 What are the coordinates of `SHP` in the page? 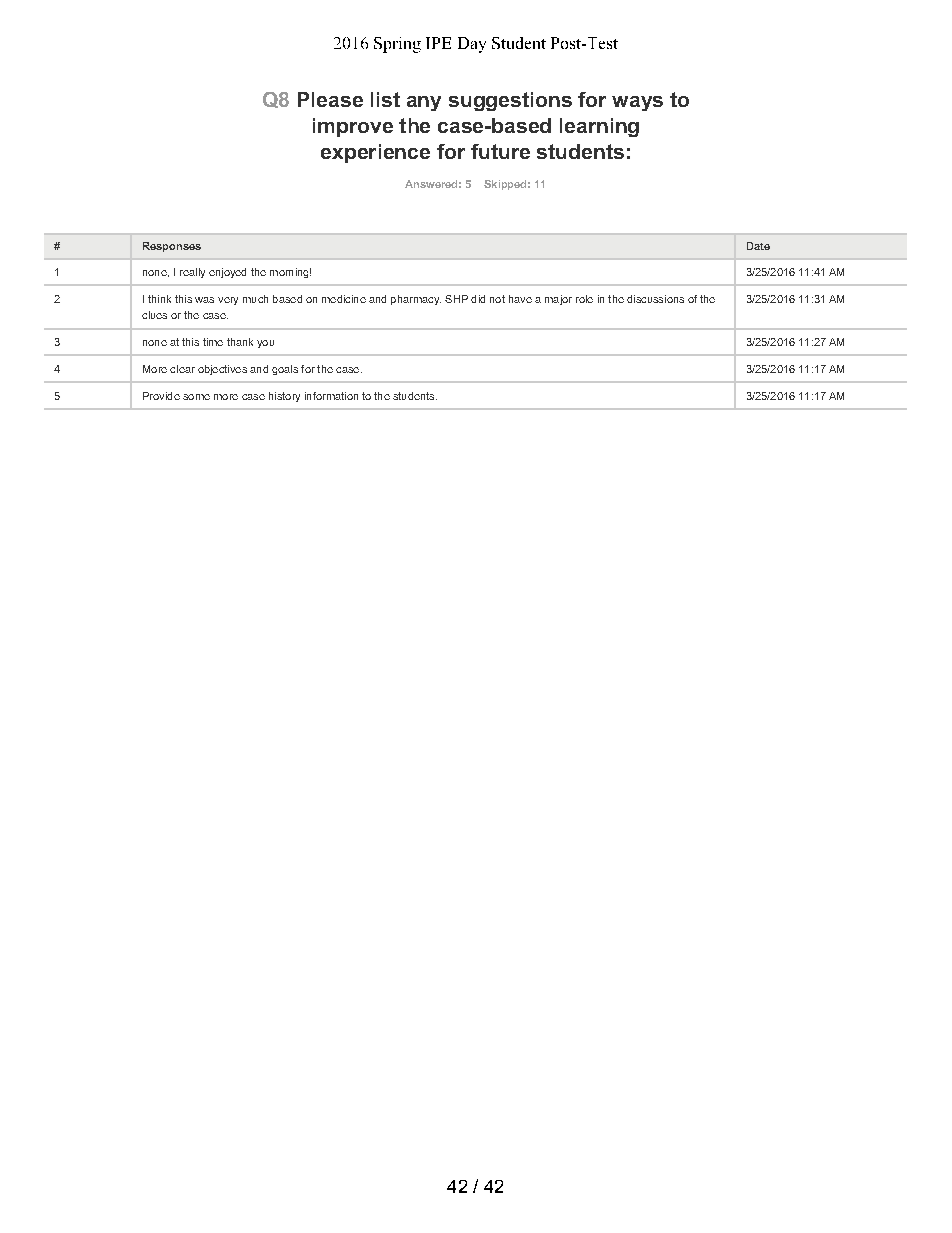 It's located at (456, 299).
